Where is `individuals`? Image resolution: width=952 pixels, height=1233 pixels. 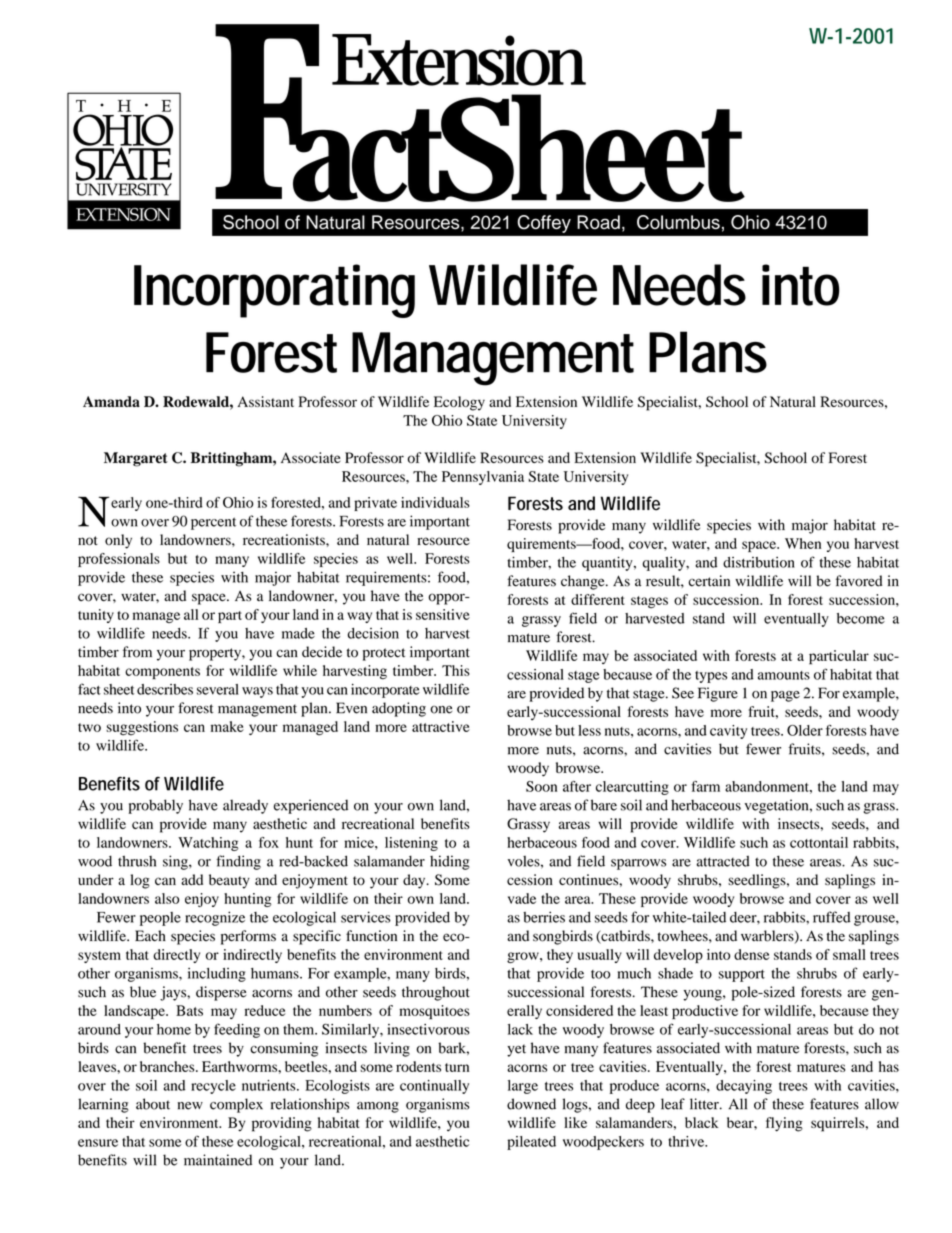
individuals is located at coordinates (435, 502).
